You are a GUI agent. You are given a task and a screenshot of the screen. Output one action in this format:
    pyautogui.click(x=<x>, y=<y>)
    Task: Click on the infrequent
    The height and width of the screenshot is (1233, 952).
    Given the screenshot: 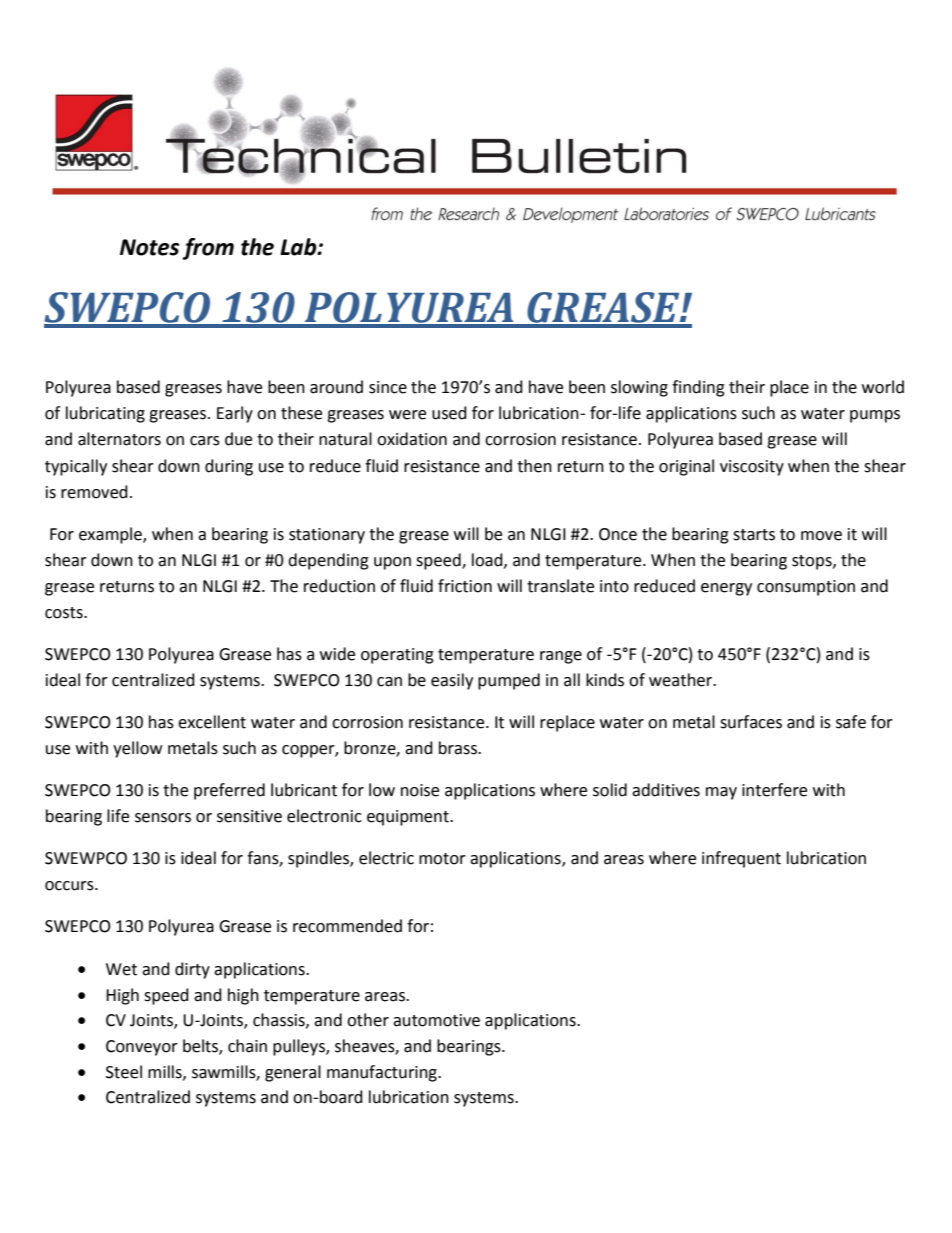 What is the action you would take?
    pyautogui.click(x=741, y=859)
